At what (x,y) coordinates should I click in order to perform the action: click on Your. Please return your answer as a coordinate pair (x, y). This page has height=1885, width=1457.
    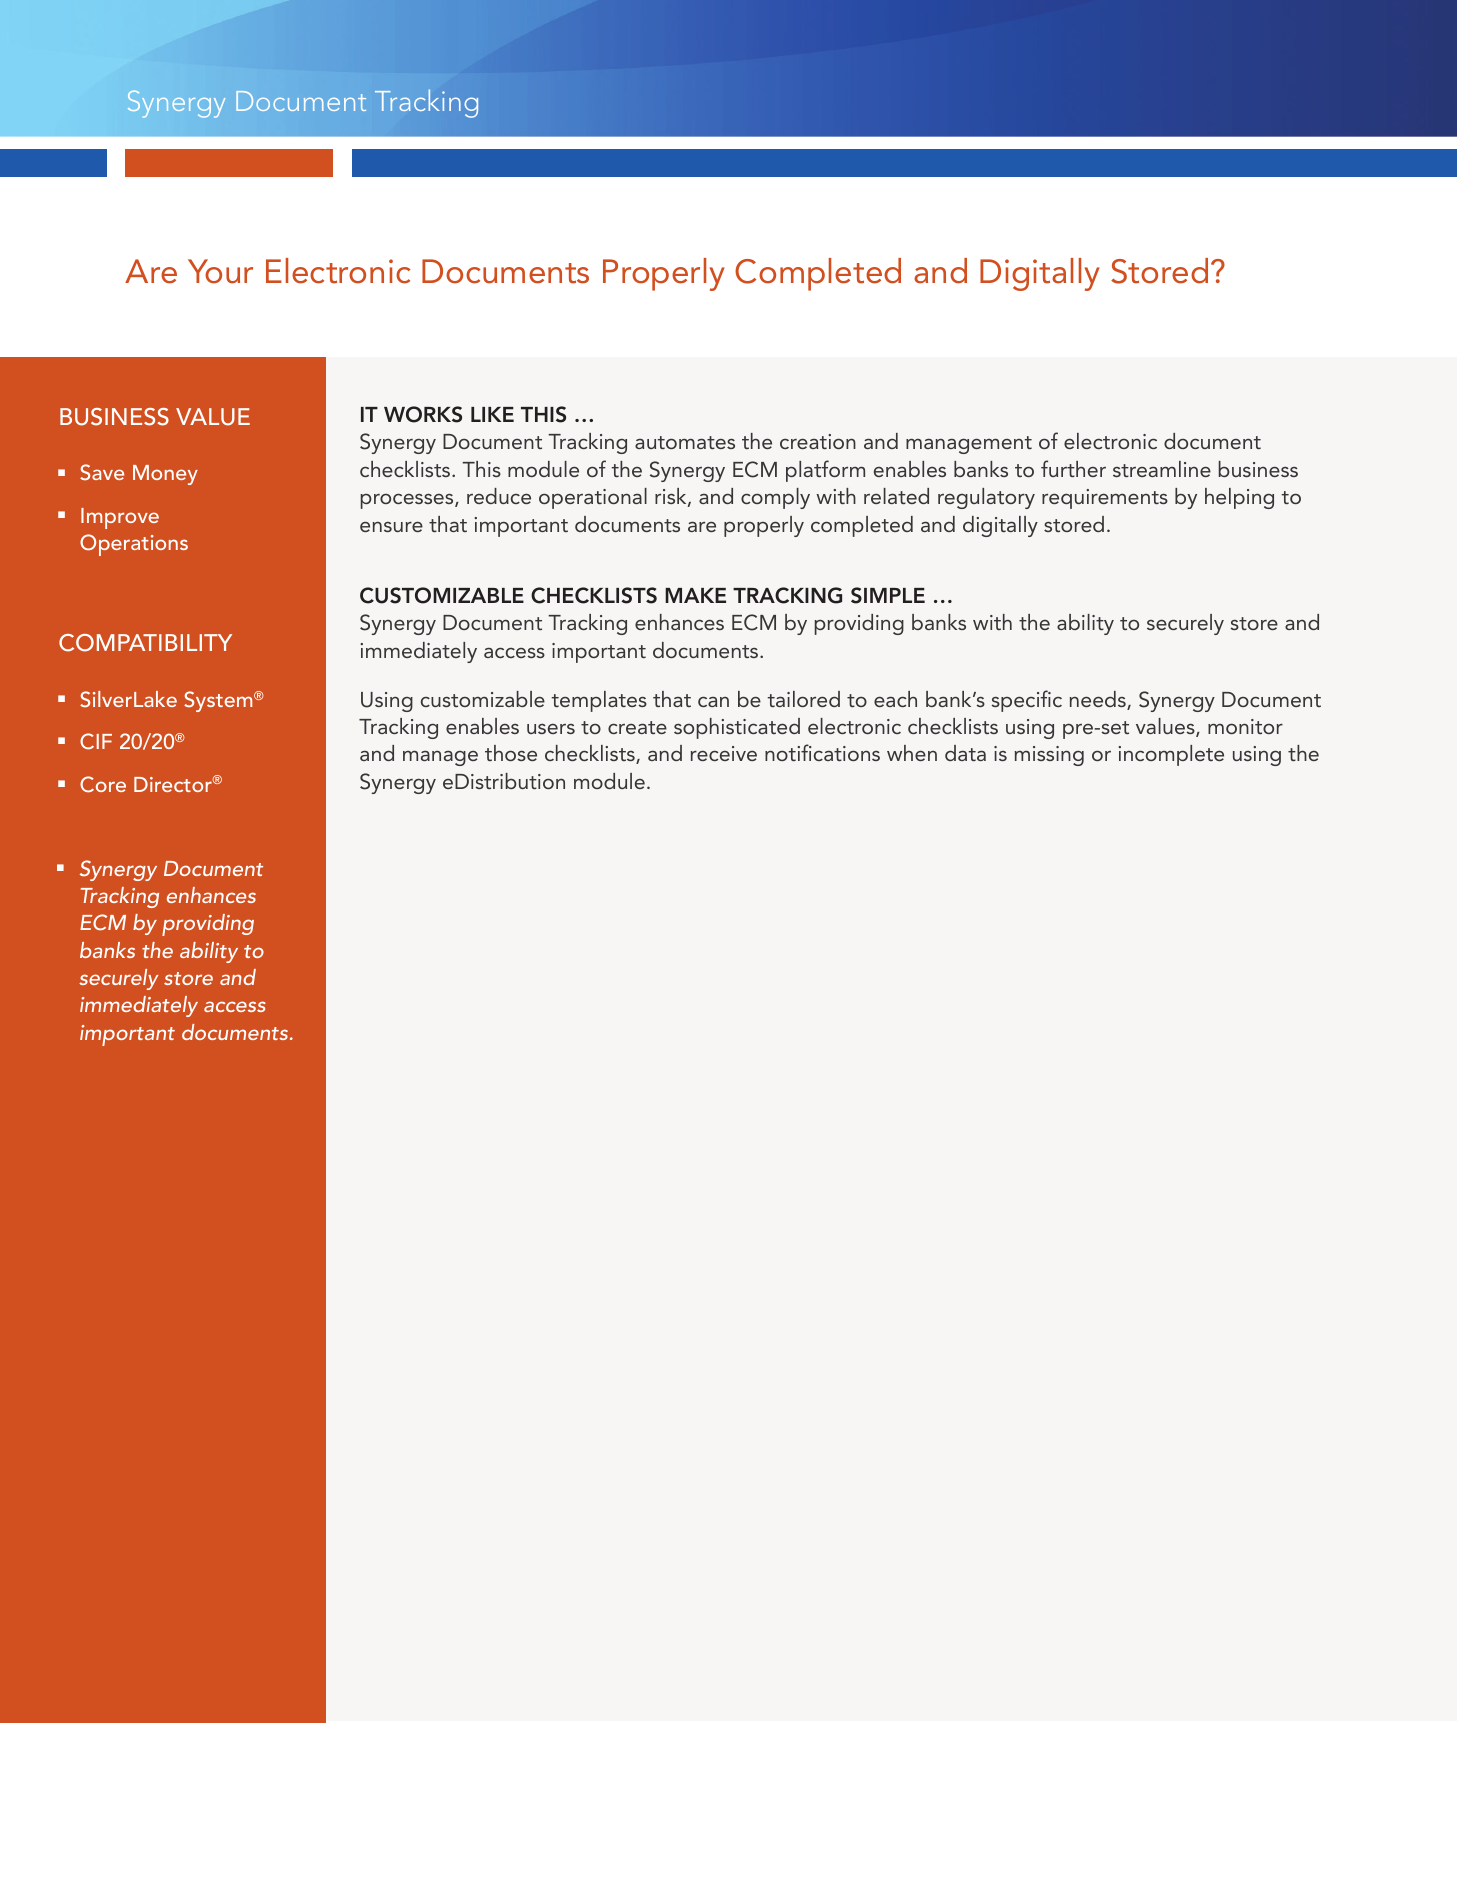
    Looking at the image, I should click on (220, 271).
